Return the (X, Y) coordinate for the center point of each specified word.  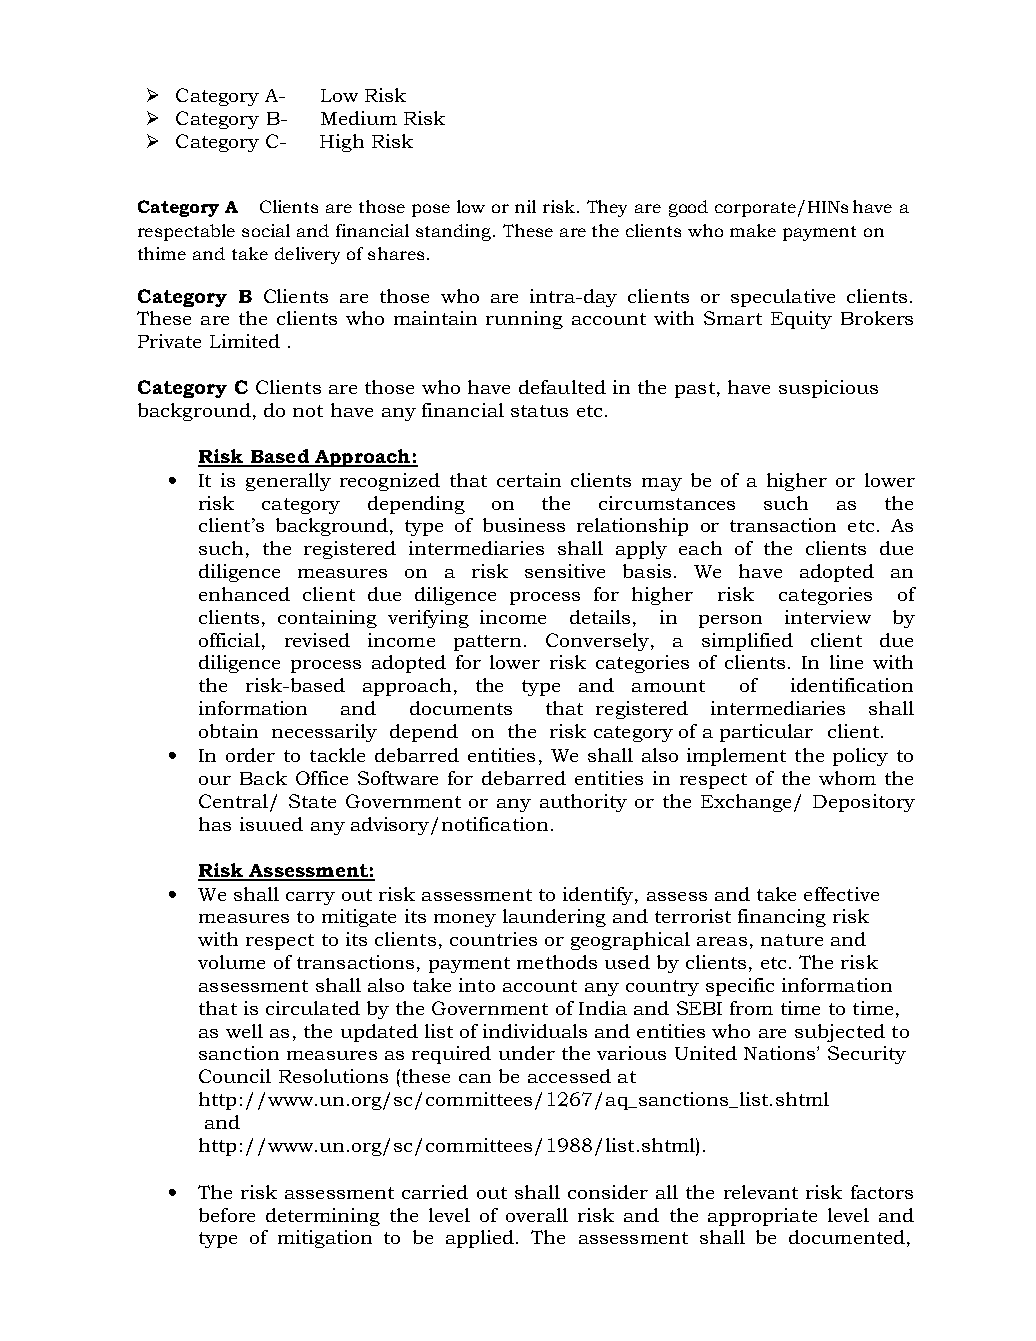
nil (525, 206)
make (753, 230)
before (227, 1215)
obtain (228, 731)
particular (766, 733)
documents (461, 708)
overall (537, 1215)
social (266, 230)
